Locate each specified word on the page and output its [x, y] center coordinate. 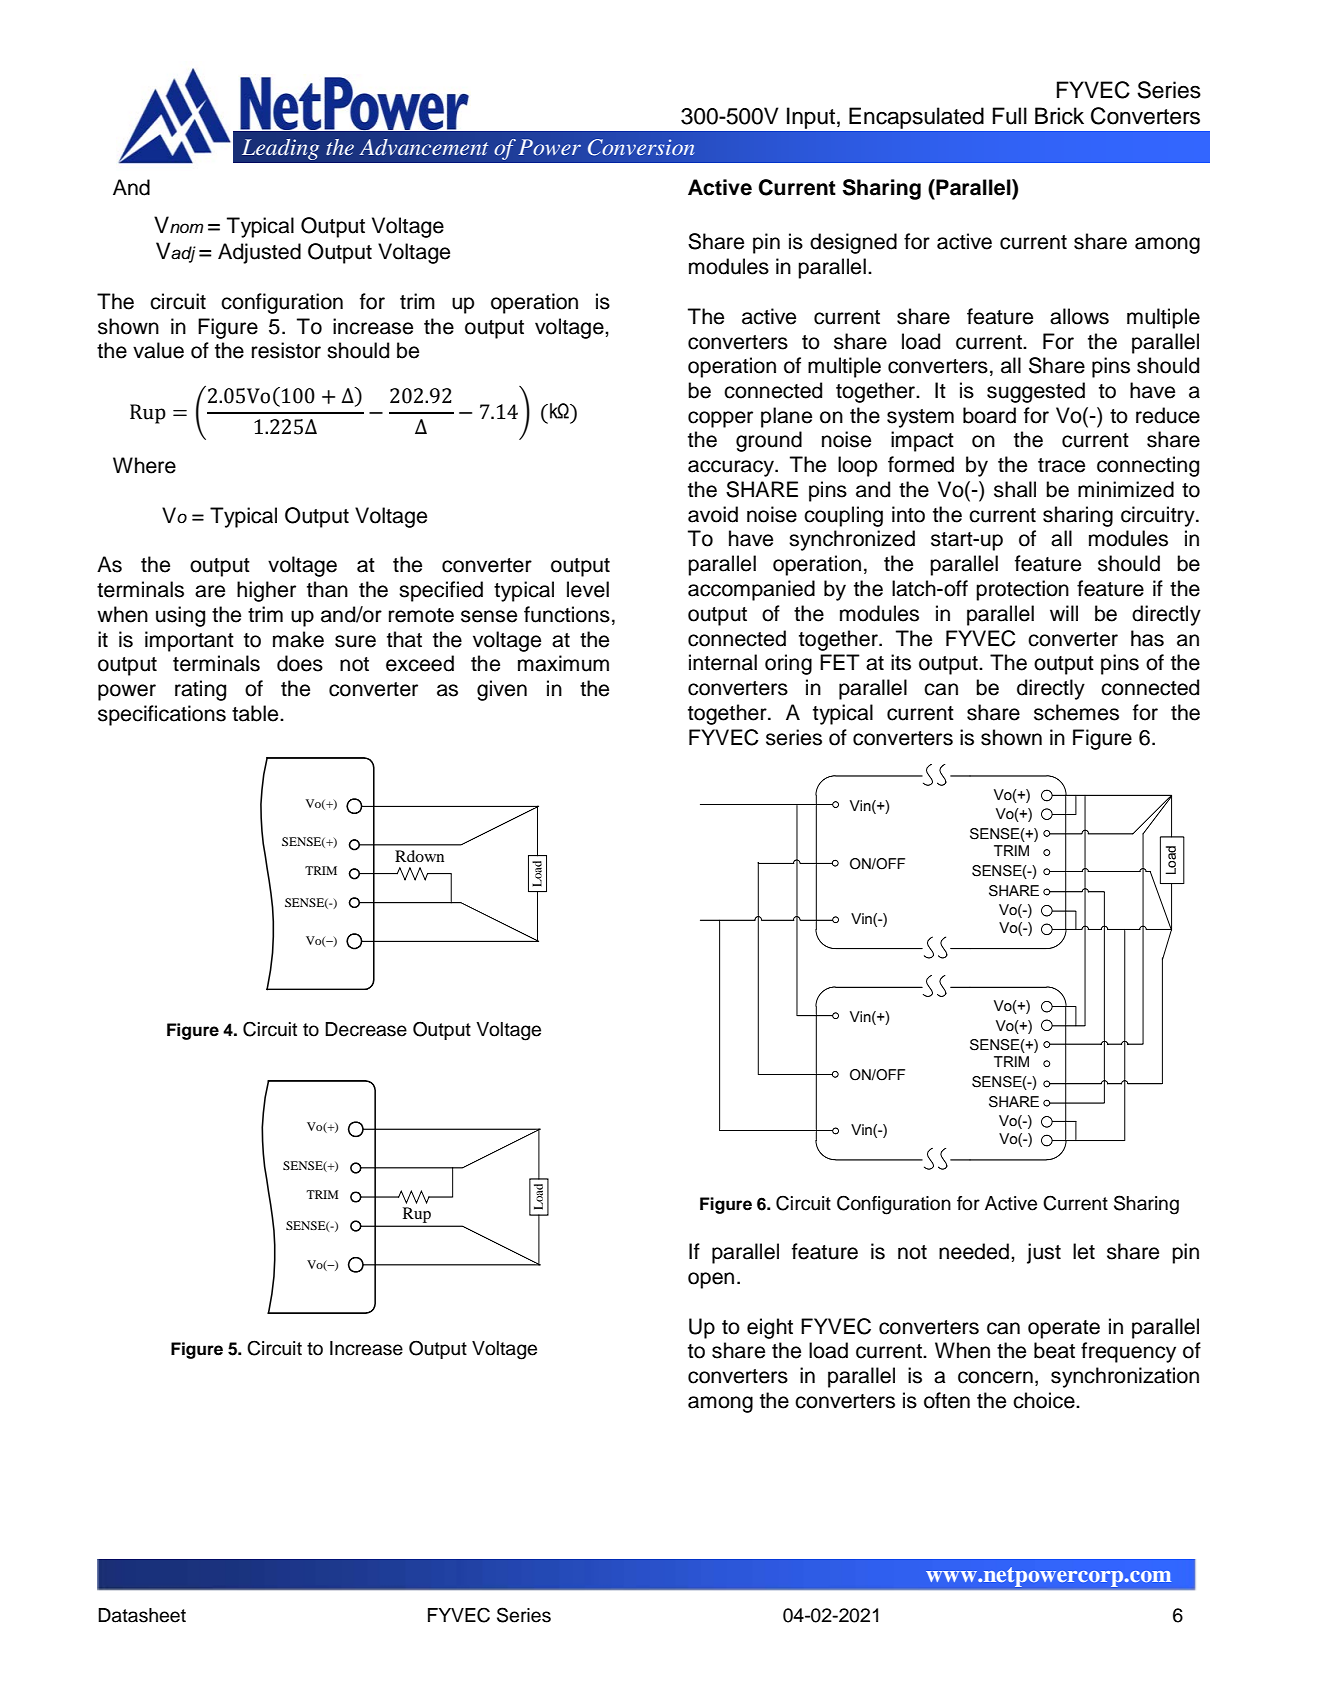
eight [770, 1328]
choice [1045, 1400]
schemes [1076, 712]
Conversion [641, 147]
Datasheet [142, 1615]
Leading [280, 149]
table [256, 713]
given [502, 690]
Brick [1059, 116]
